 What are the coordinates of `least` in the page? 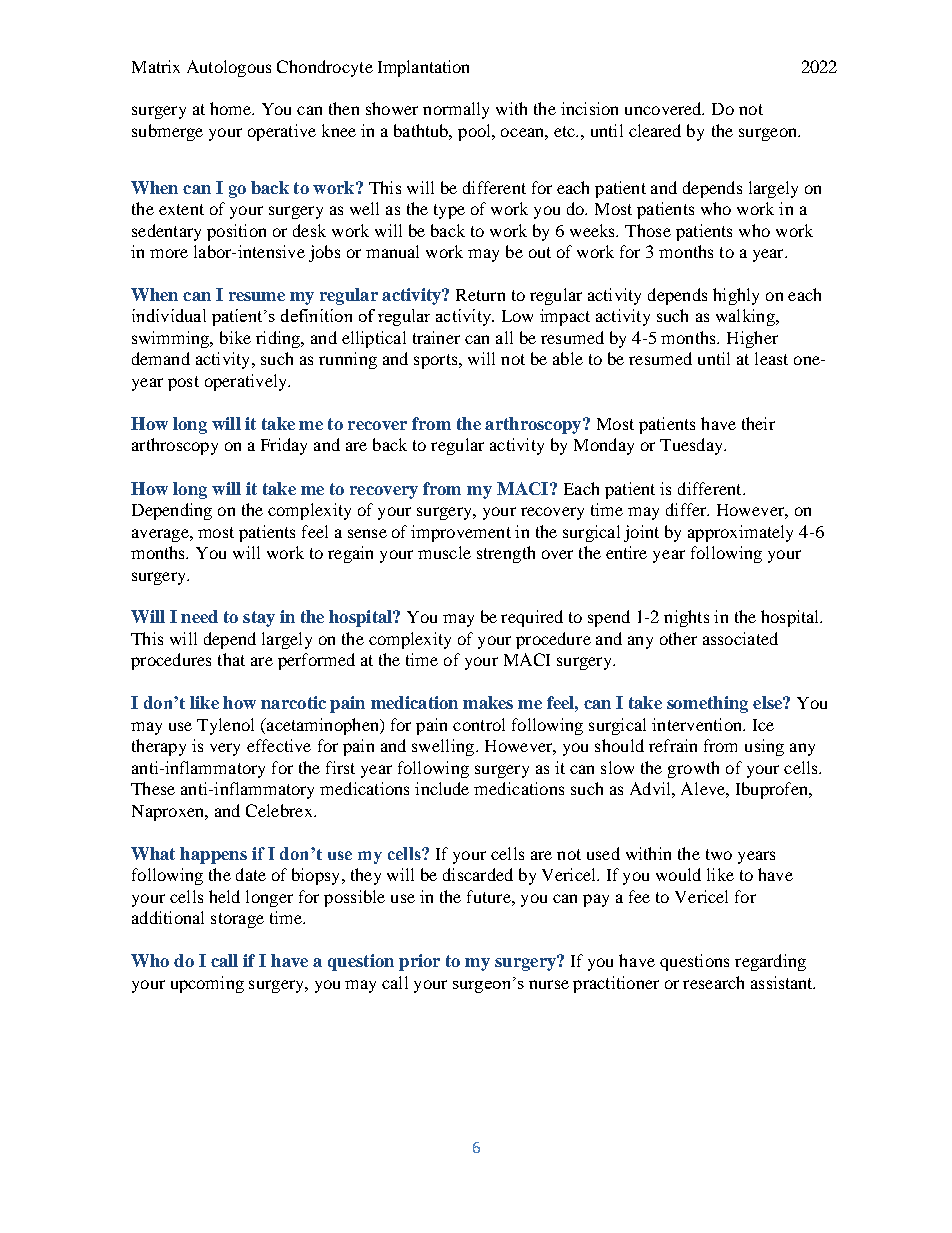 It's located at (771, 358).
